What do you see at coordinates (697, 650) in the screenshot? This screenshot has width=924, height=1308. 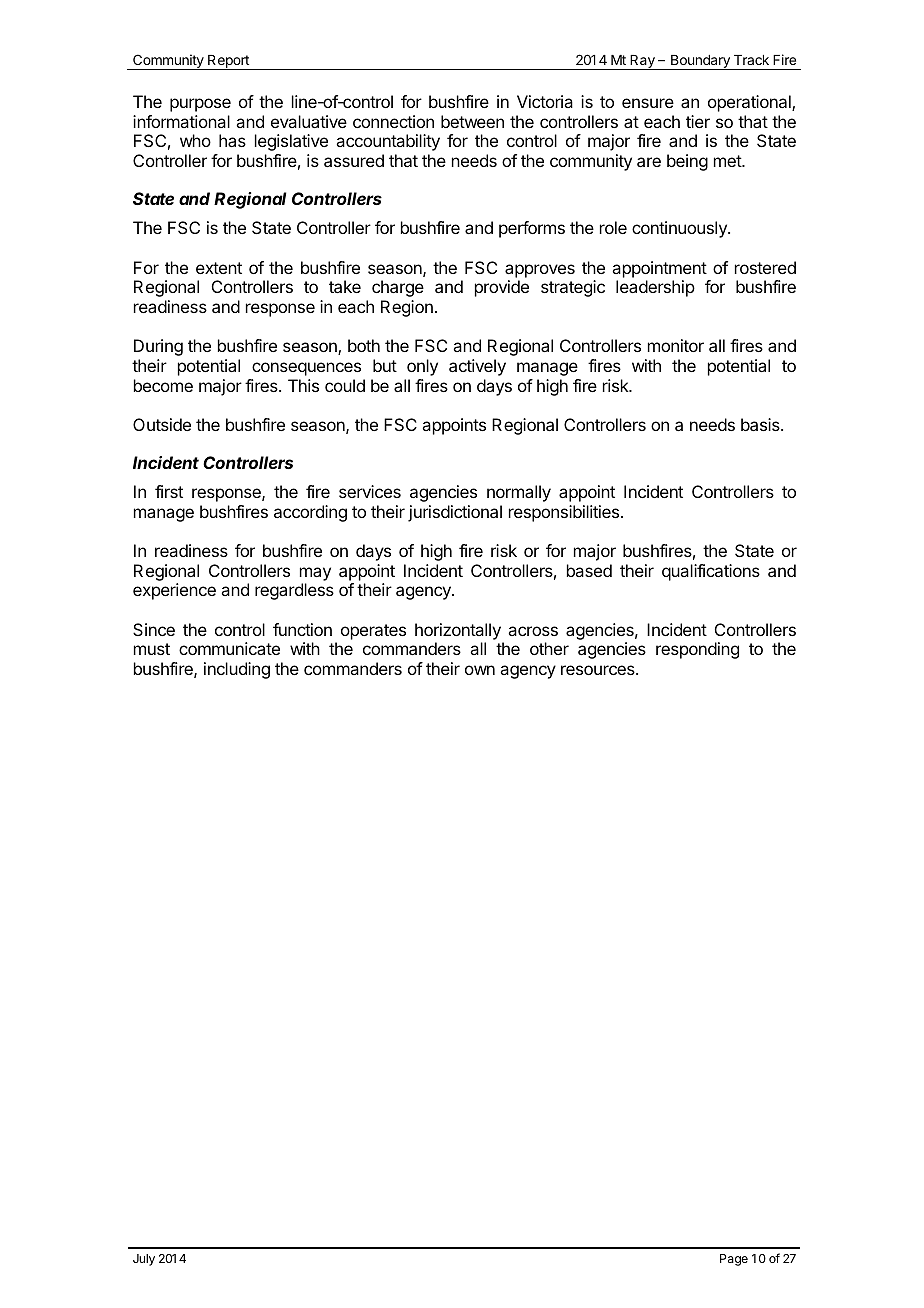 I see `responding` at bounding box center [697, 650].
